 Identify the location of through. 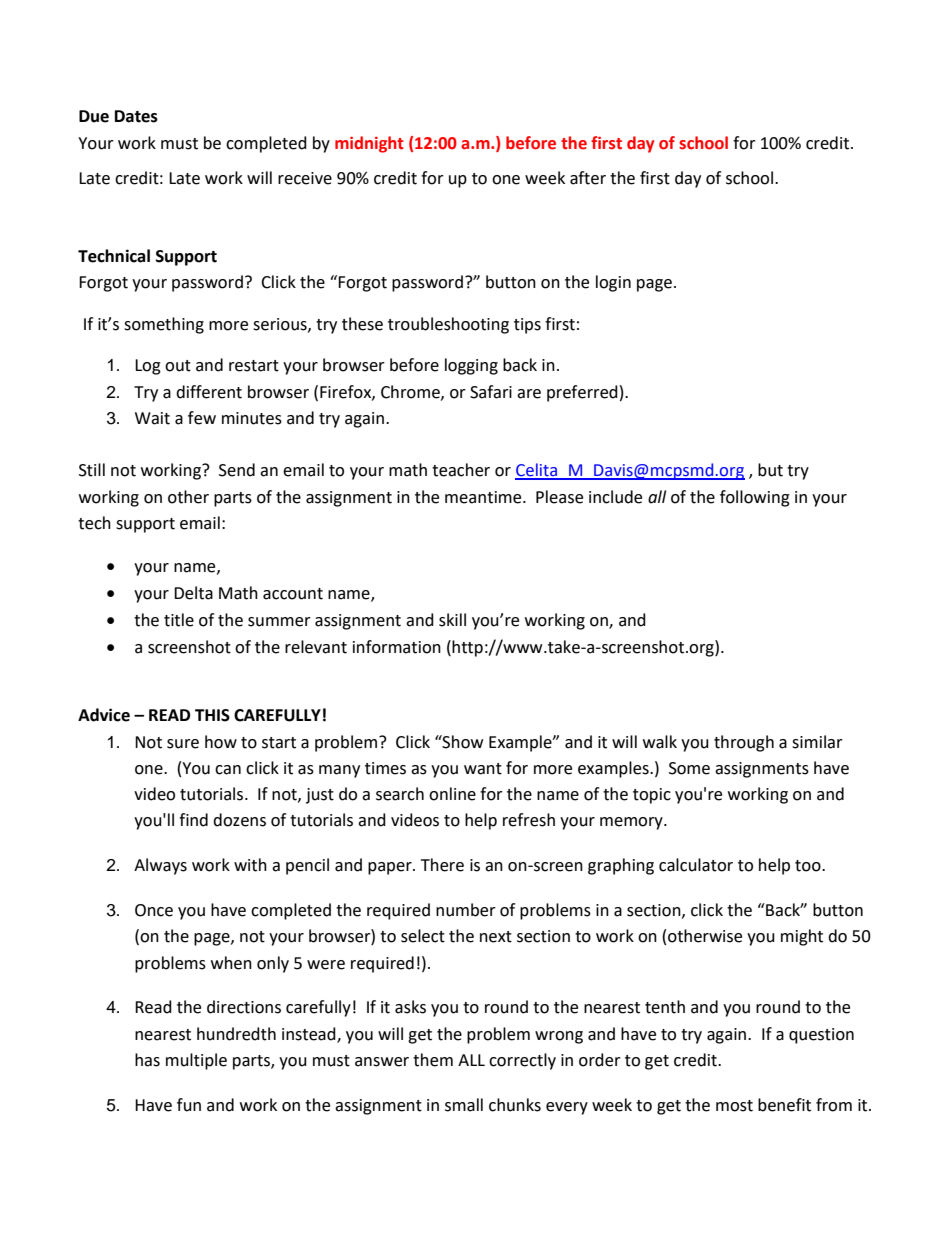
(744, 743).
